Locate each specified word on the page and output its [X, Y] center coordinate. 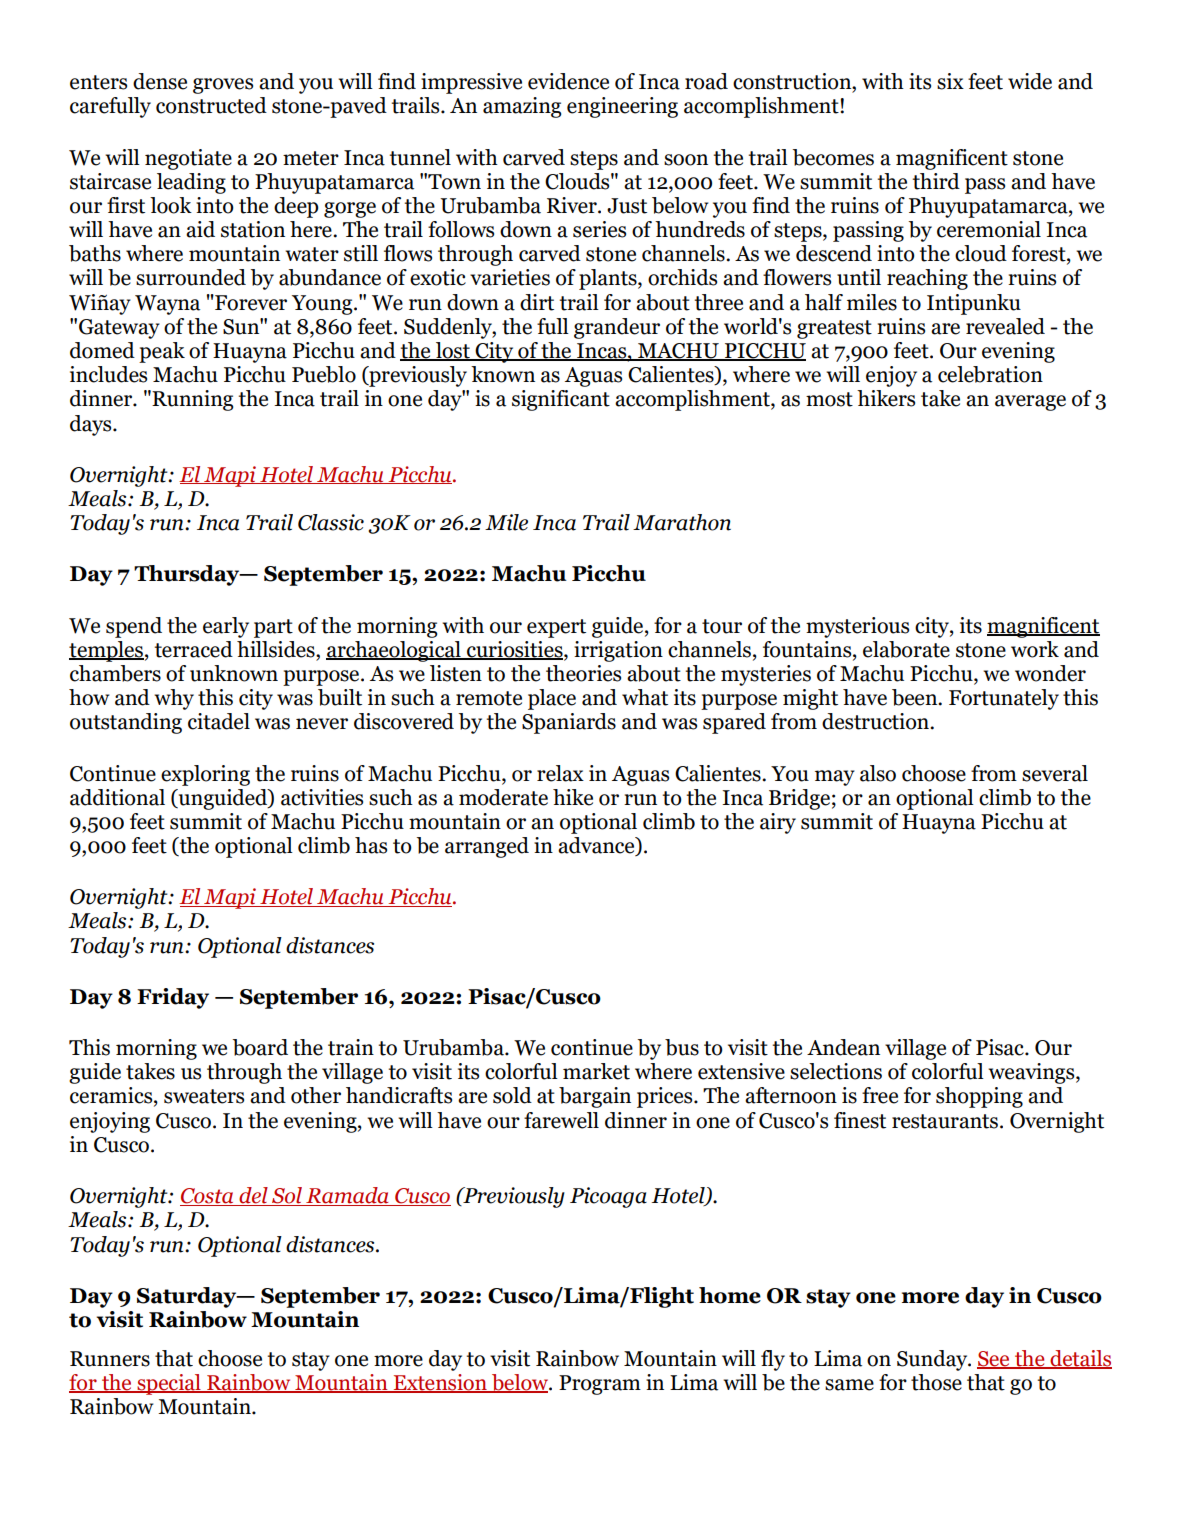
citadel [219, 721]
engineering [622, 107]
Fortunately [1004, 699]
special [169, 1384]
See [994, 1359]
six [950, 81]
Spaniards [569, 723]
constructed [211, 105]
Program [600, 1385]
